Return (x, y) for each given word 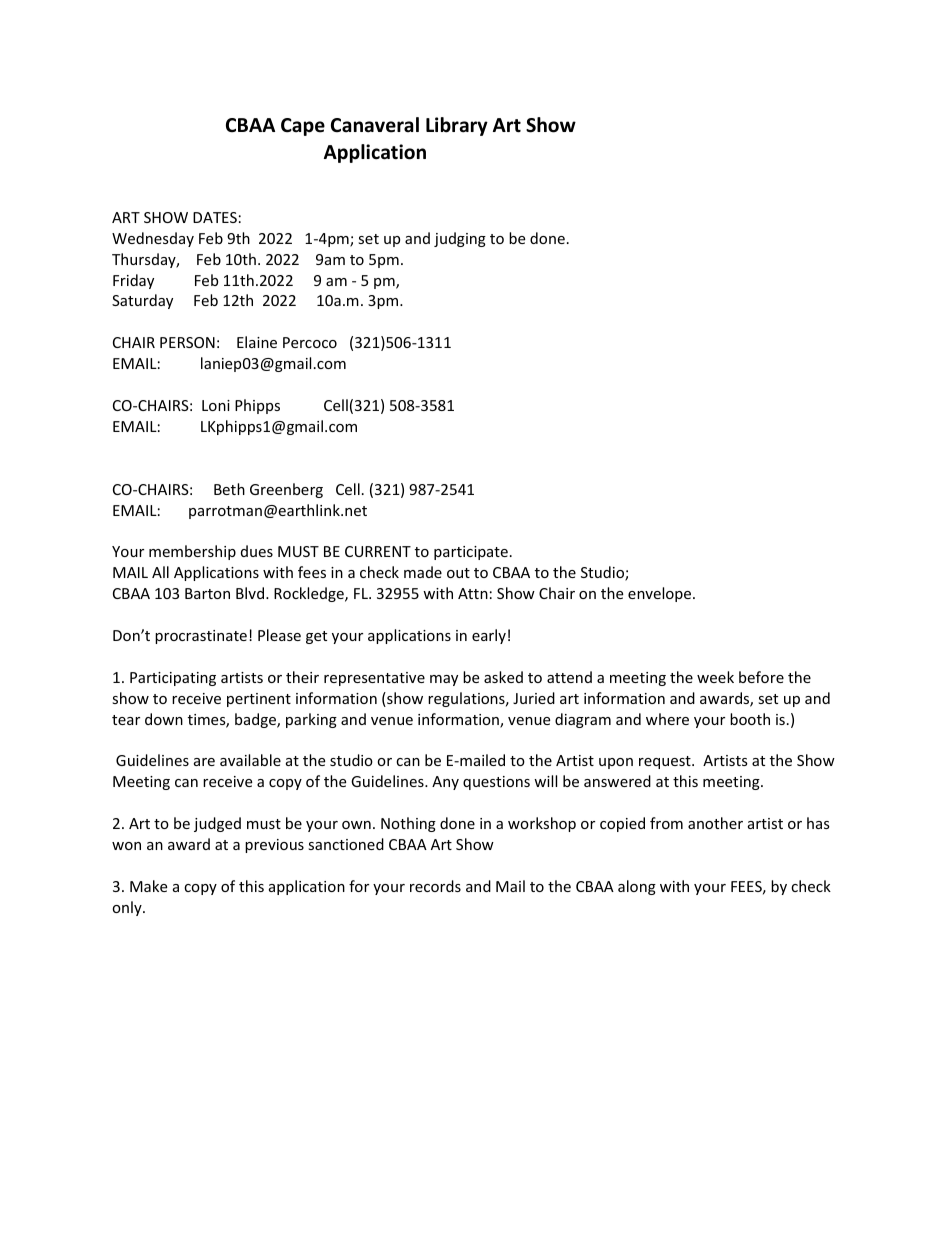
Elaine (257, 342)
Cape (303, 127)
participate (471, 553)
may (444, 680)
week (715, 677)
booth (750, 719)
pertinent (259, 700)
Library (457, 126)
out (458, 573)
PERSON (187, 342)
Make (148, 886)
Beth (229, 489)
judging (460, 239)
